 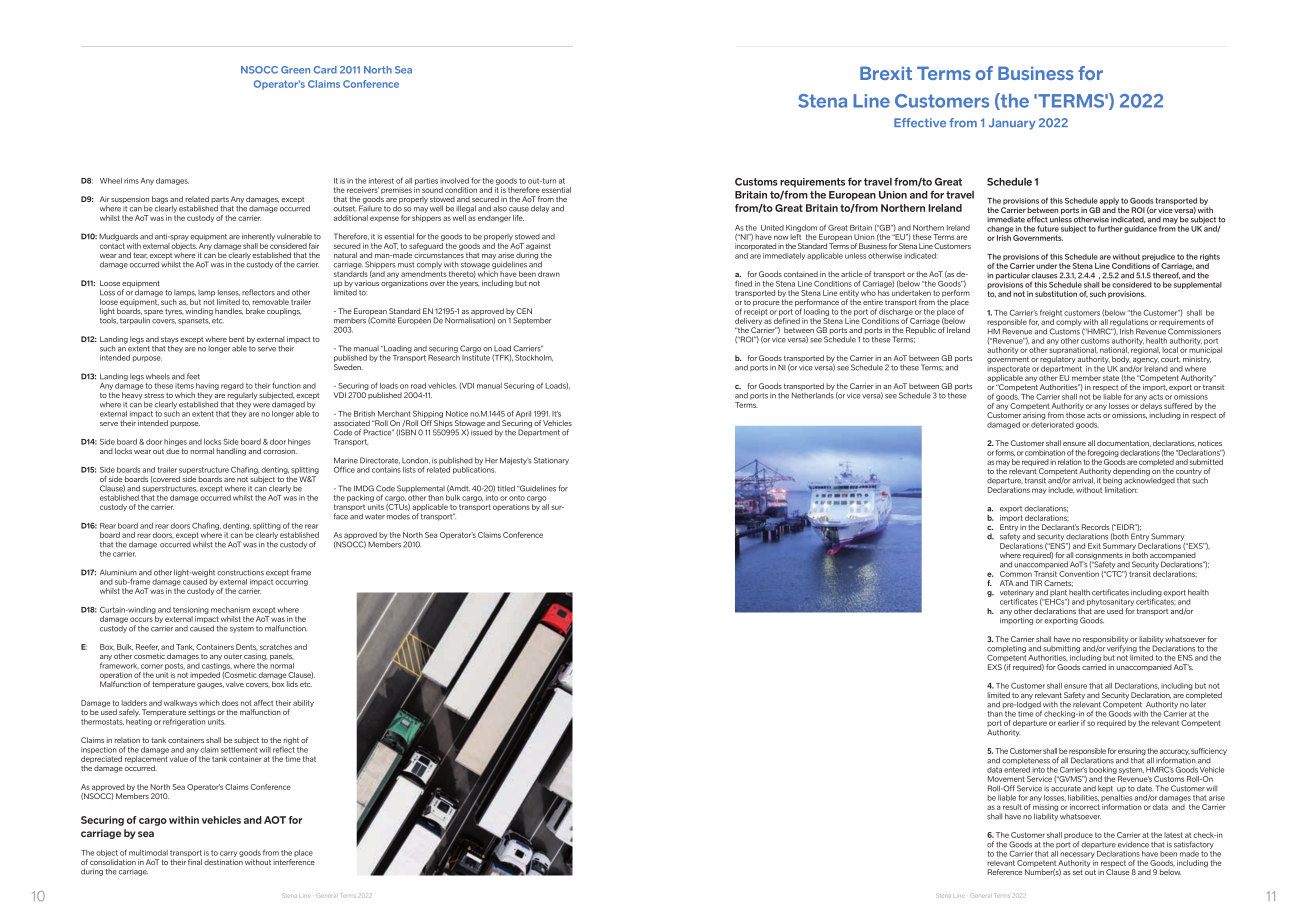 What do you see at coordinates (1012, 124) in the screenshot?
I see `January` at bounding box center [1012, 124].
